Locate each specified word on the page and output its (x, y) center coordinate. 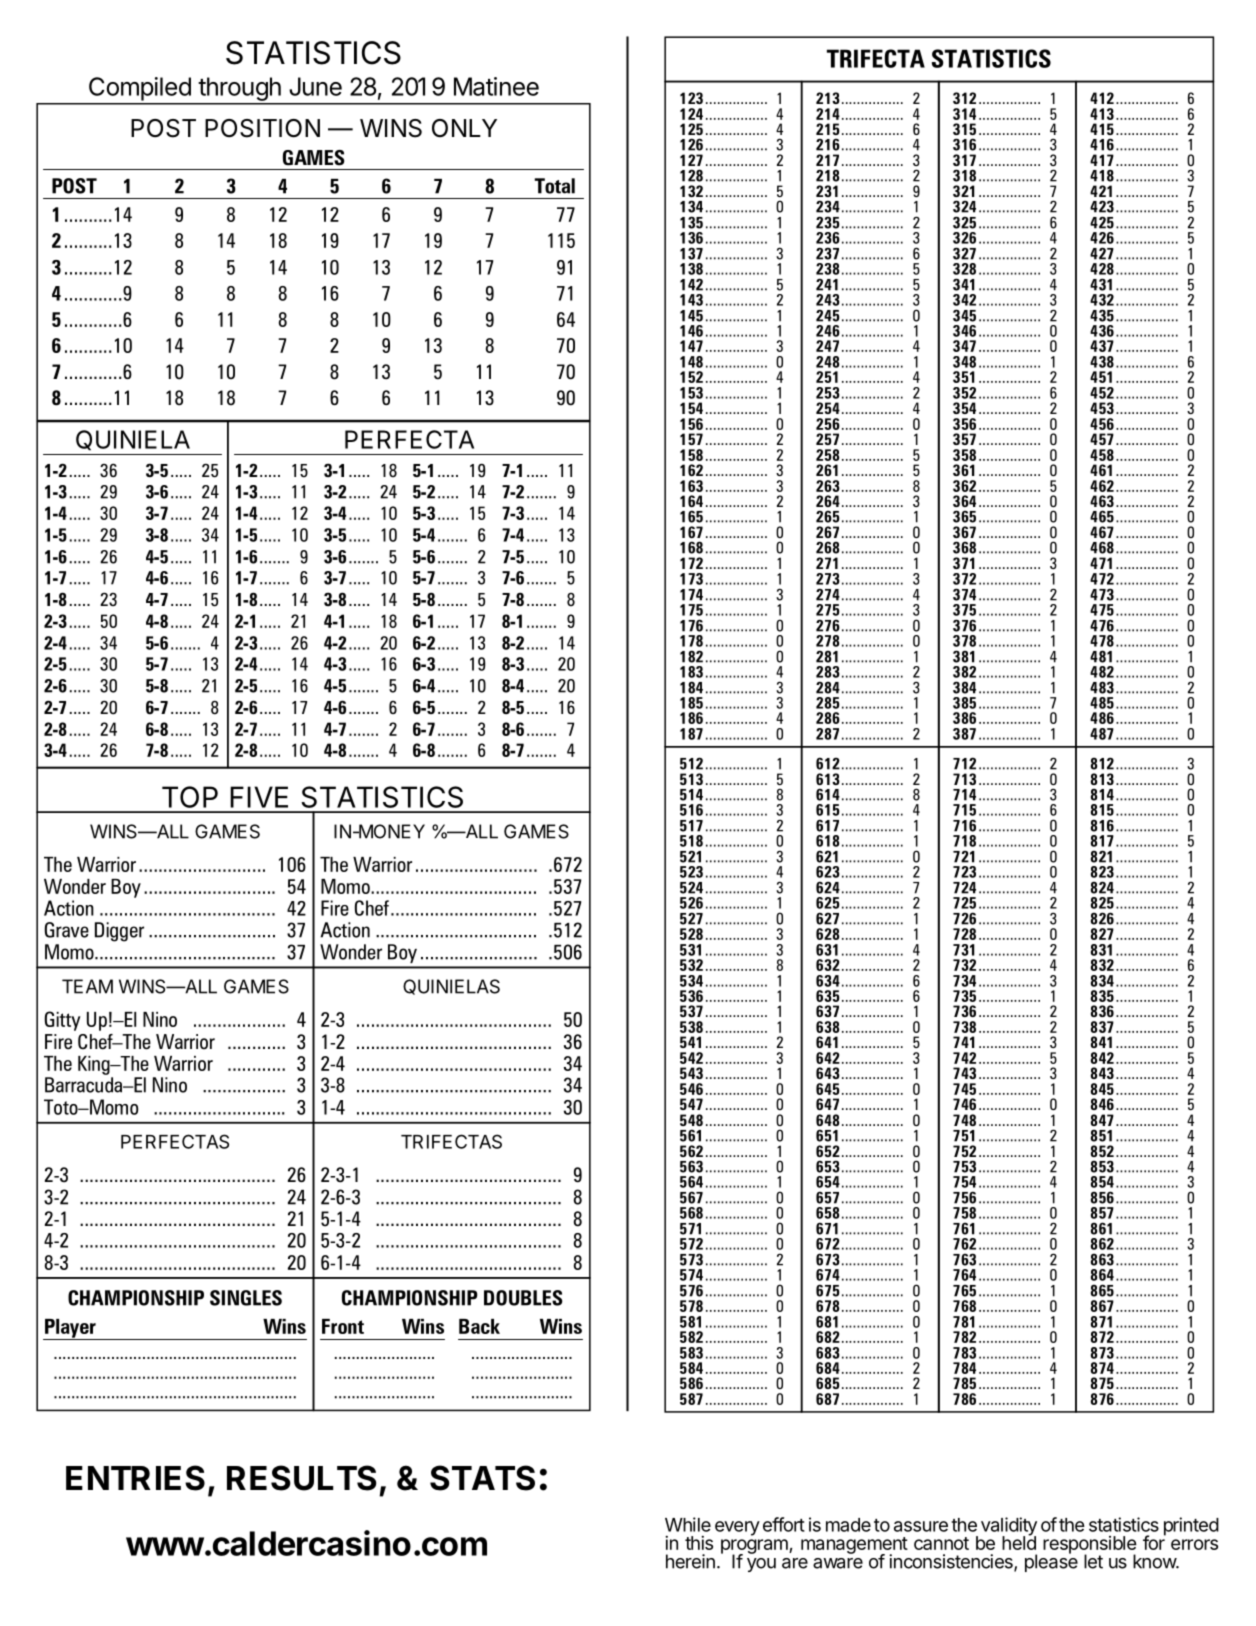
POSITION (262, 128)
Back (479, 1326)
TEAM (87, 986)
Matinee (496, 86)
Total (554, 186)
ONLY (464, 128)
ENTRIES (135, 1478)
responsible (1090, 1546)
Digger (119, 932)
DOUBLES (523, 1298)
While (688, 1524)
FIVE (259, 797)
